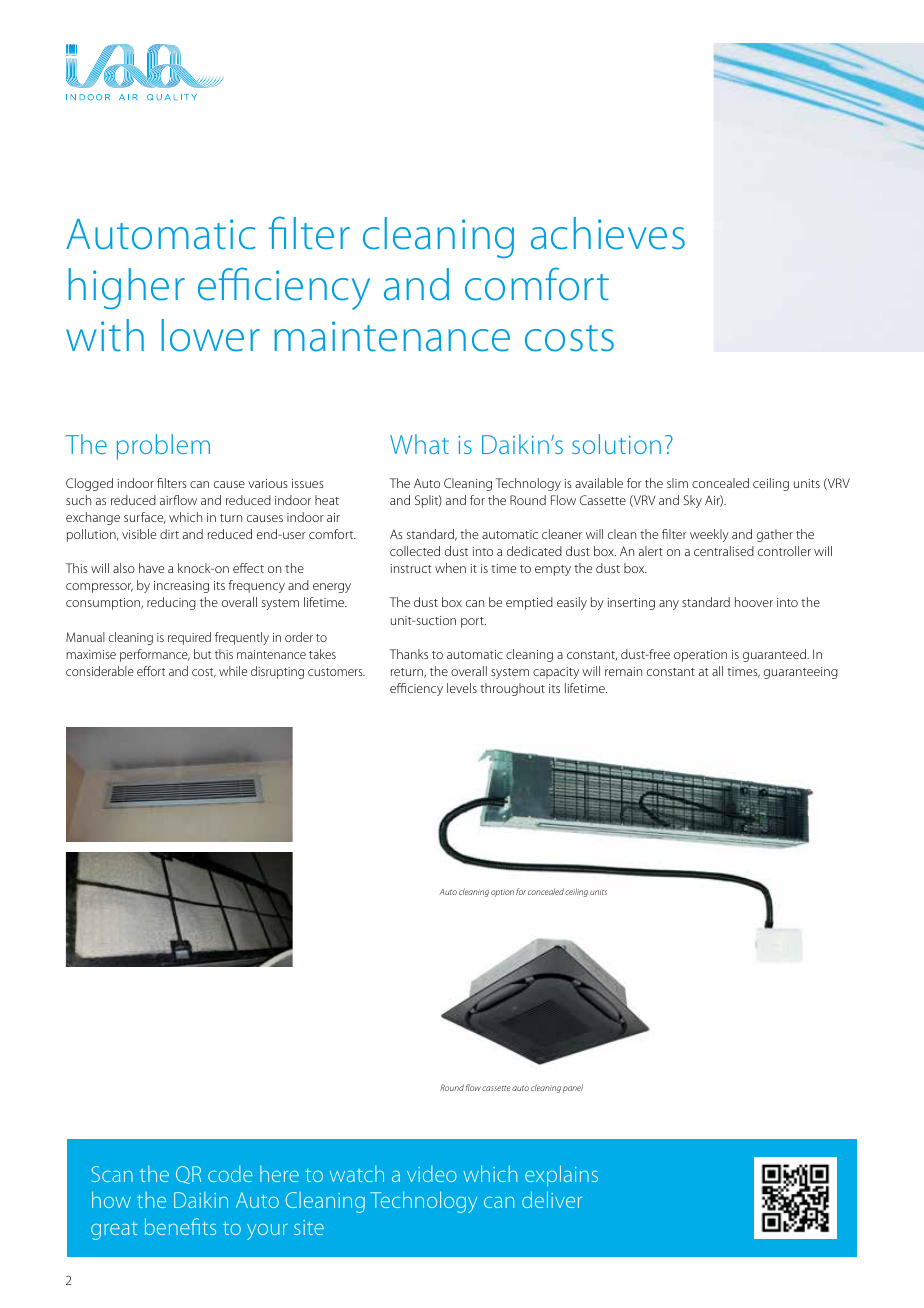 Image resolution: width=924 pixels, height=1308 pixels. I want to click on panel, so click(573, 1088).
